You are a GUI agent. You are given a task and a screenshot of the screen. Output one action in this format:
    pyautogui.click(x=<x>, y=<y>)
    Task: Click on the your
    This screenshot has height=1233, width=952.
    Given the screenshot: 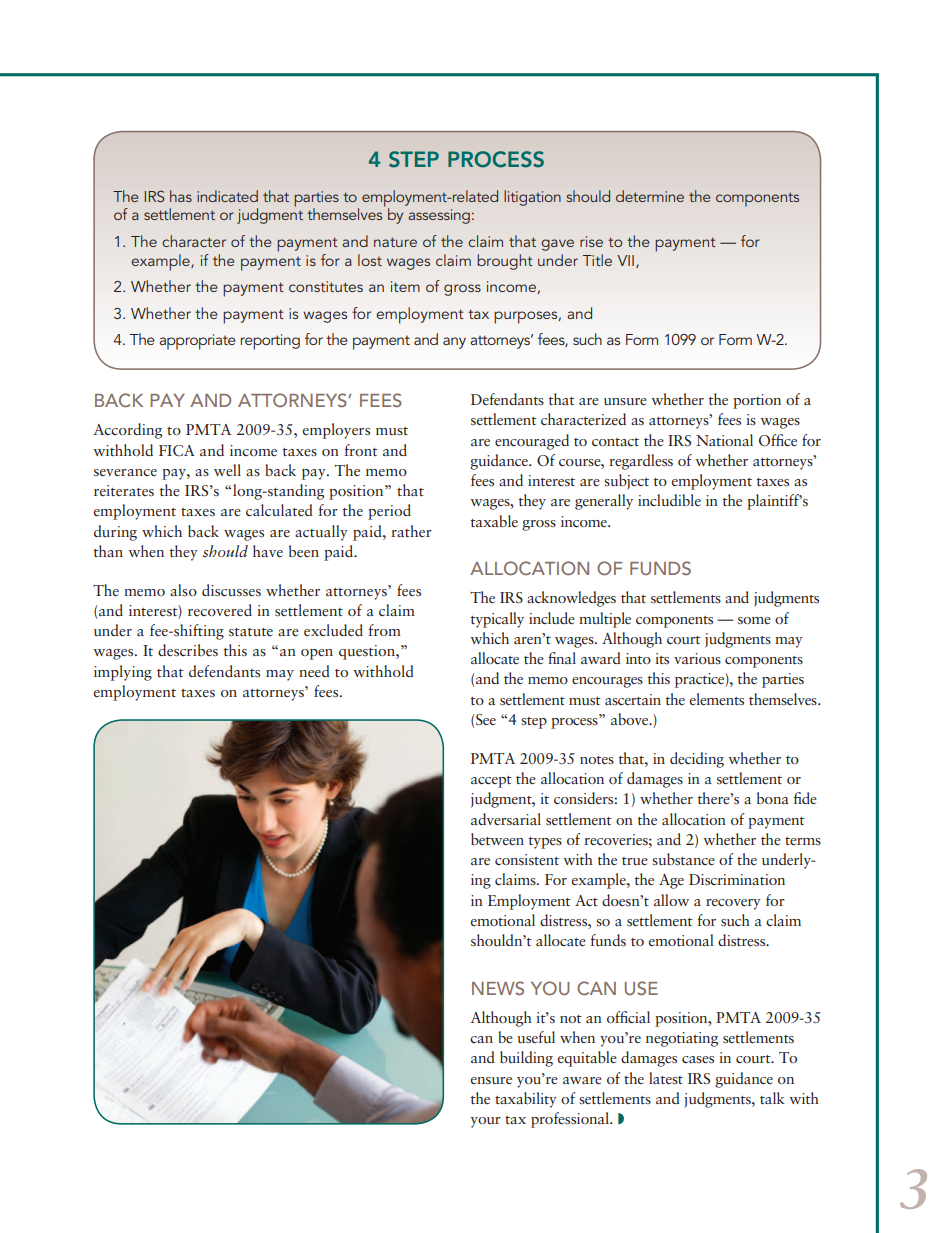 What is the action you would take?
    pyautogui.click(x=485, y=1122)
